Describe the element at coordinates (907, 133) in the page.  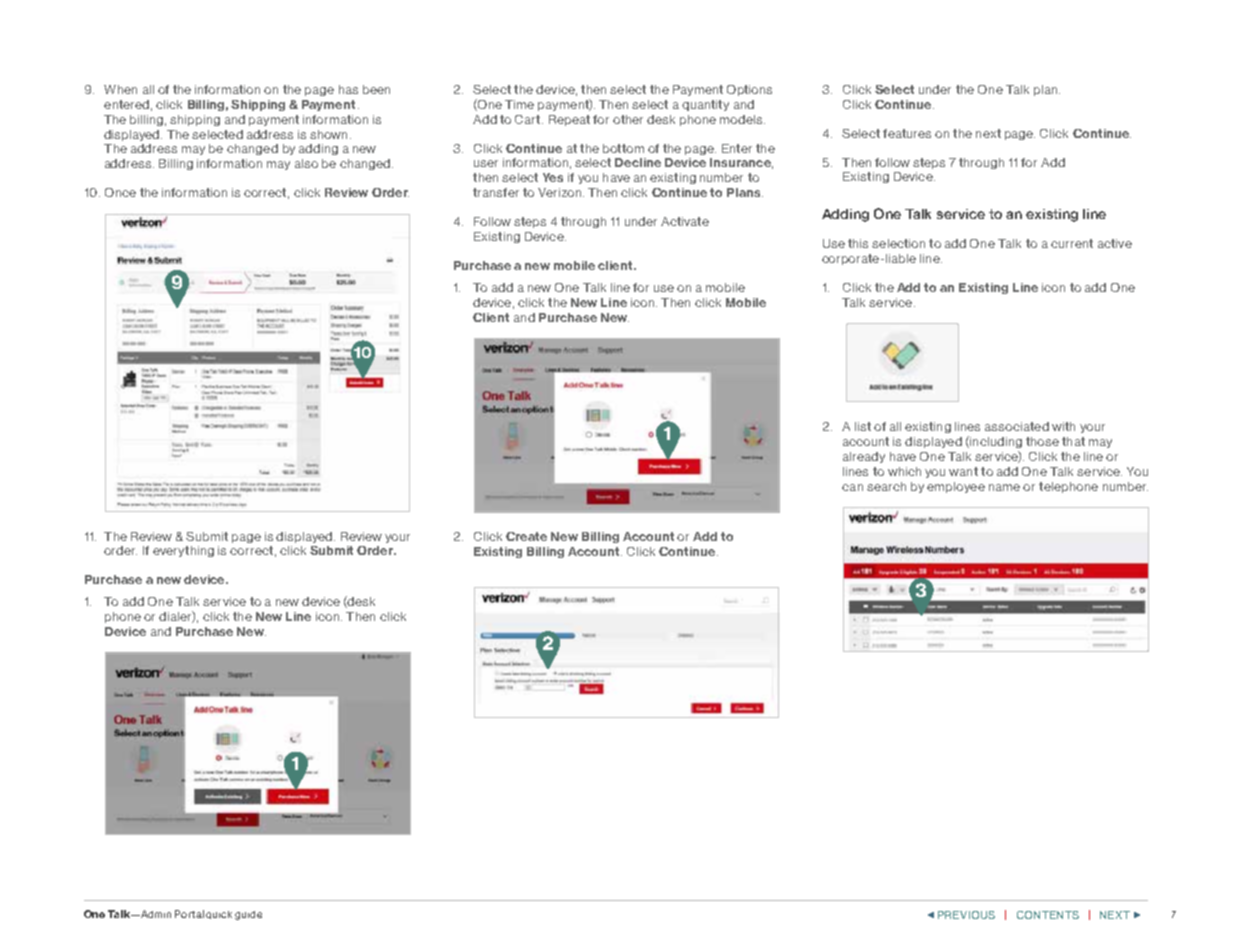
I see `features` at that location.
